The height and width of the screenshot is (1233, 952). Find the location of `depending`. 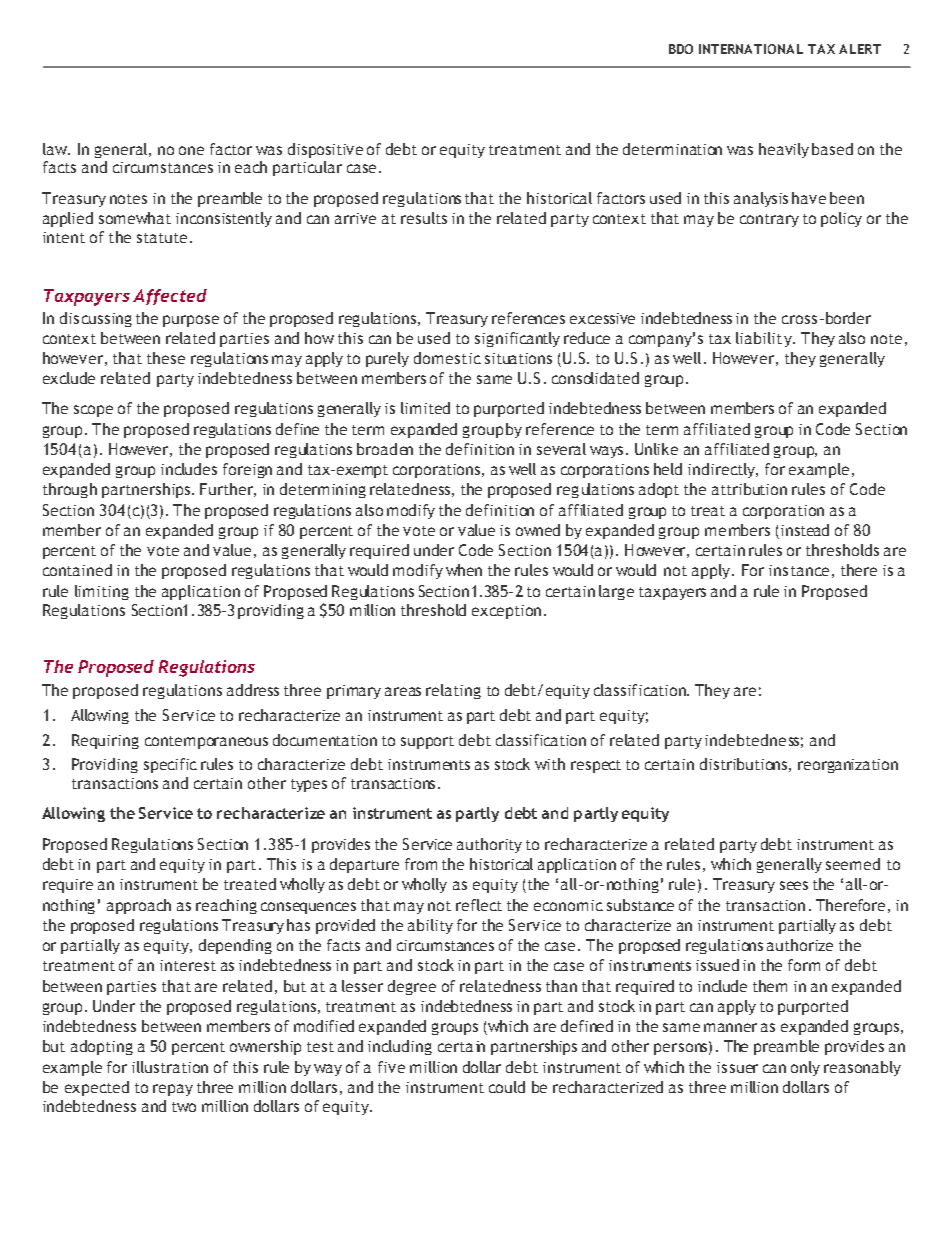

depending is located at coordinates (235, 946).
